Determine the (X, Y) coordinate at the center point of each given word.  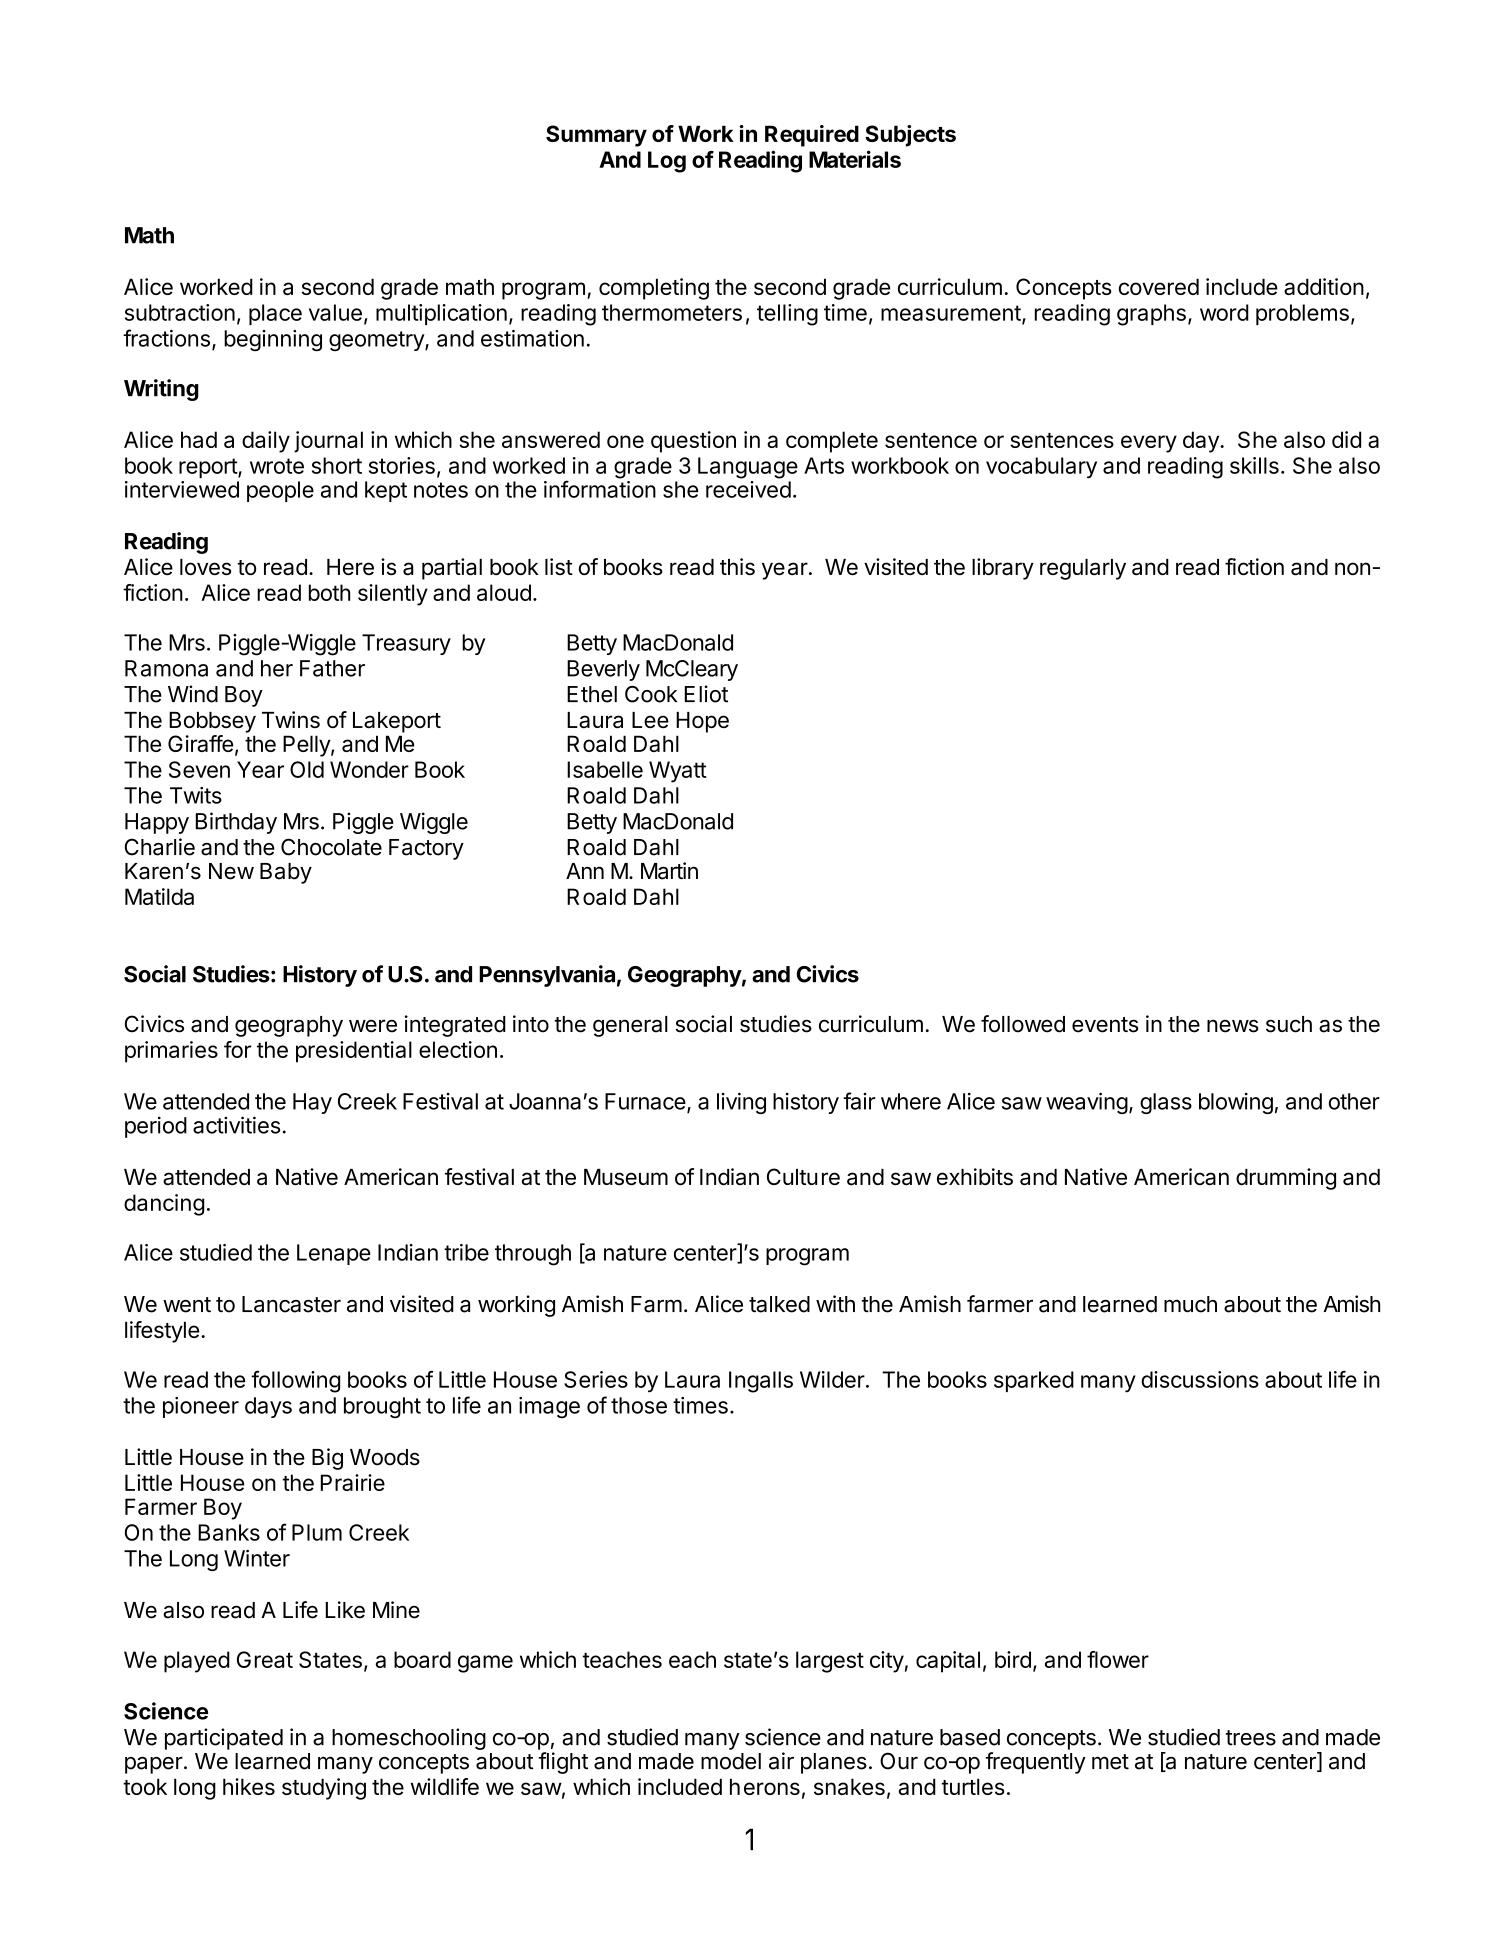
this (737, 566)
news (1233, 1026)
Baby (286, 873)
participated (224, 1739)
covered (1159, 286)
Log (667, 162)
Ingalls (761, 1382)
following (295, 1381)
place (275, 314)
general (630, 1026)
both (329, 592)
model (731, 1761)
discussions (1200, 1379)
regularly (1083, 569)
